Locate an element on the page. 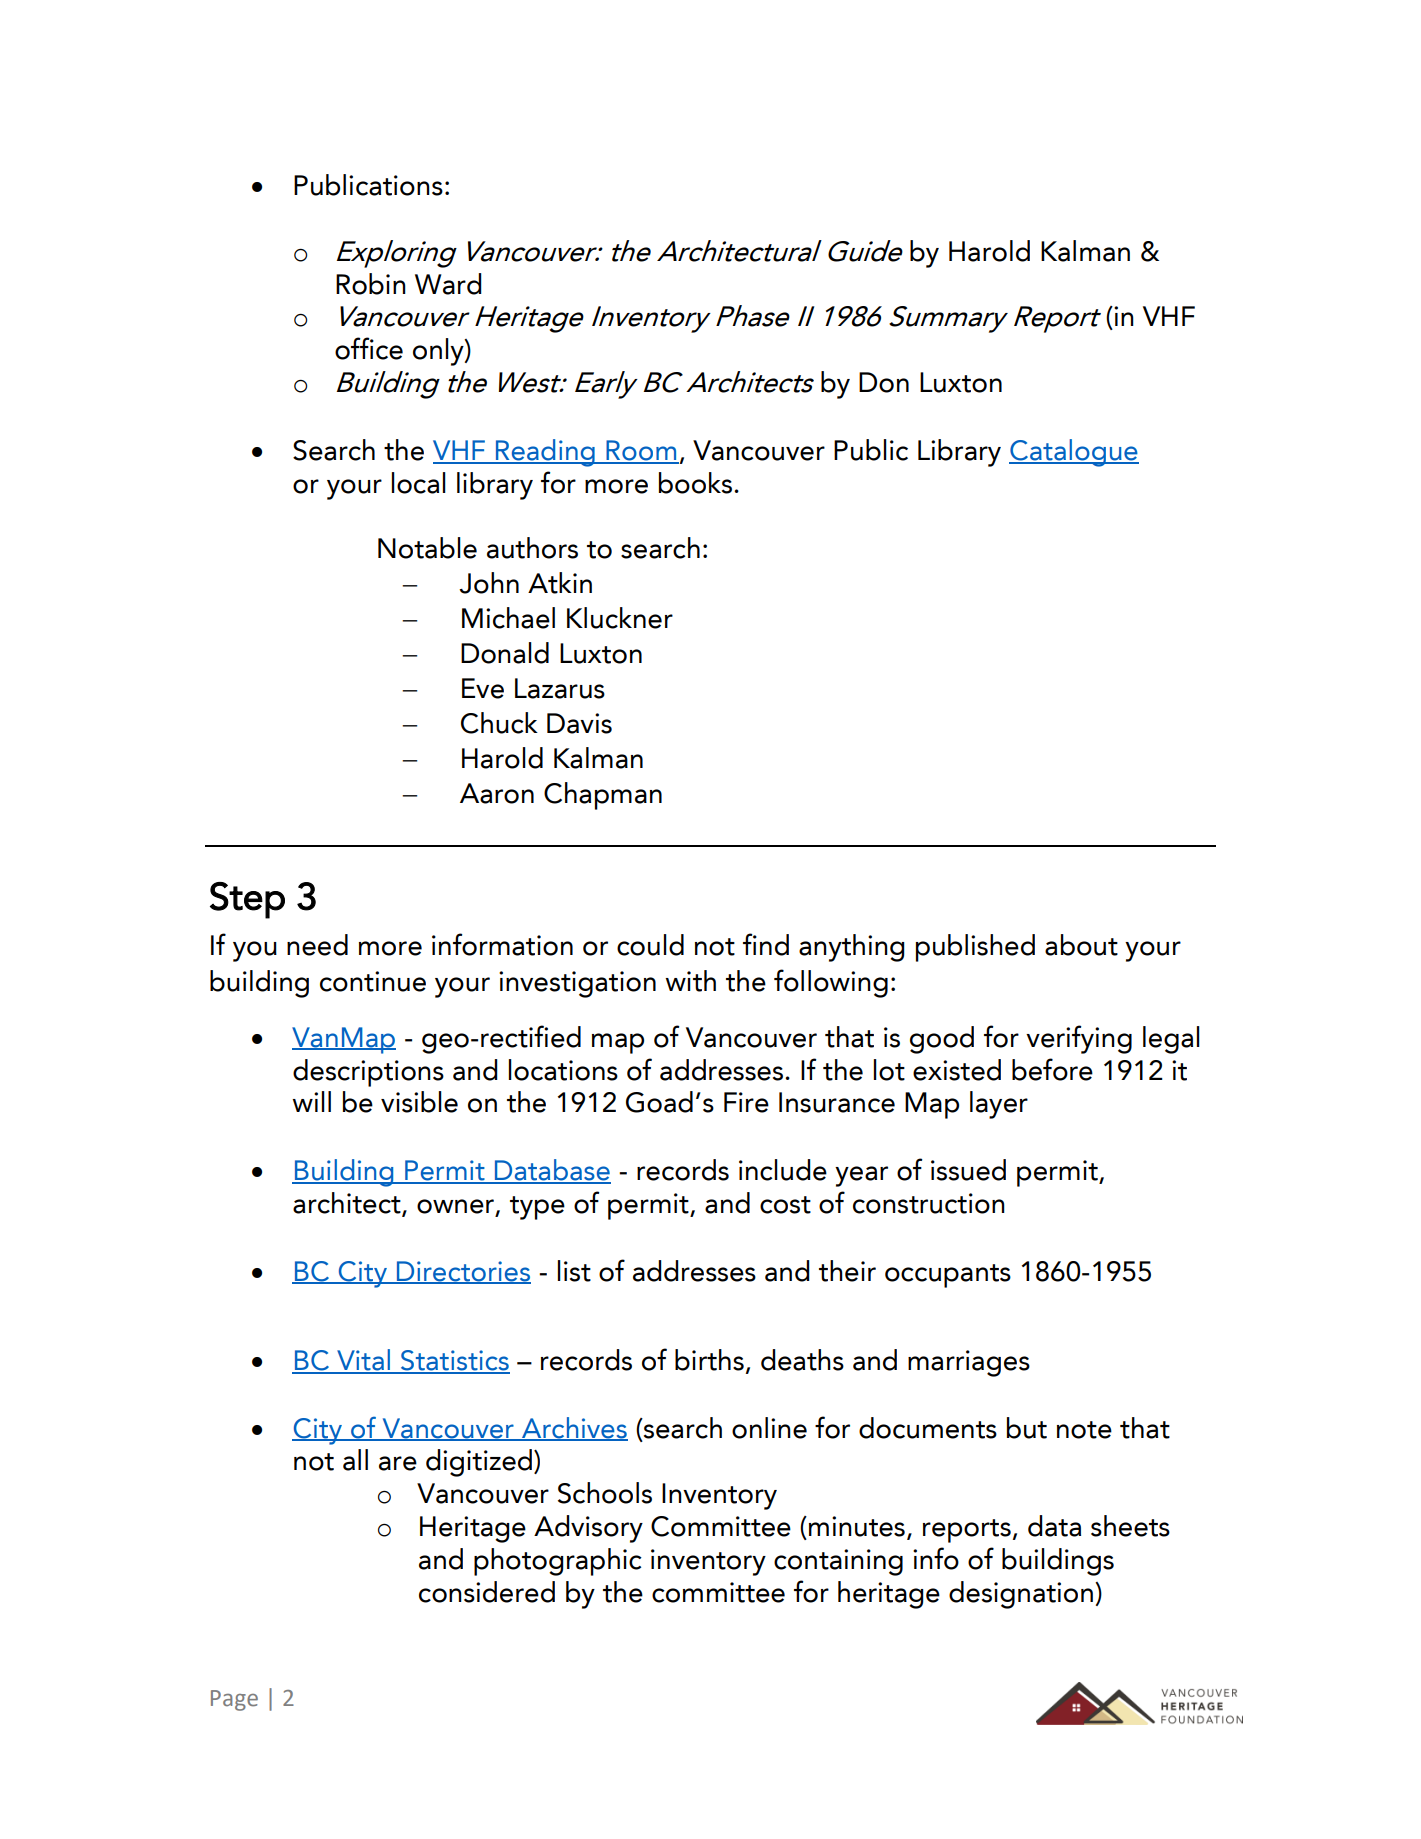  Catalogue is located at coordinates (1074, 453).
